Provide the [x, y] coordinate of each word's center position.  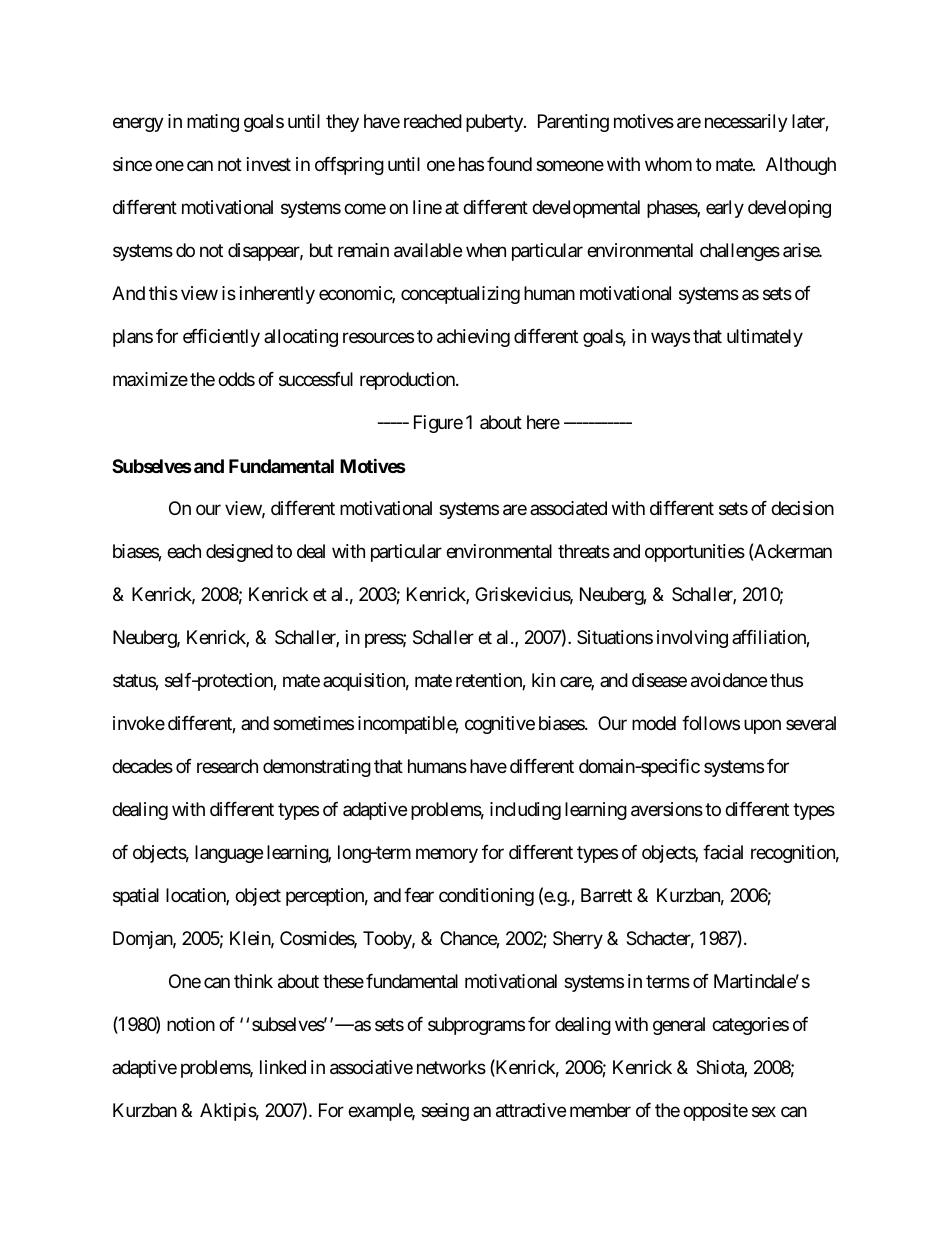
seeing [445, 1112]
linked [283, 1067]
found [509, 164]
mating [213, 123]
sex [764, 1111]
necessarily [746, 123]
